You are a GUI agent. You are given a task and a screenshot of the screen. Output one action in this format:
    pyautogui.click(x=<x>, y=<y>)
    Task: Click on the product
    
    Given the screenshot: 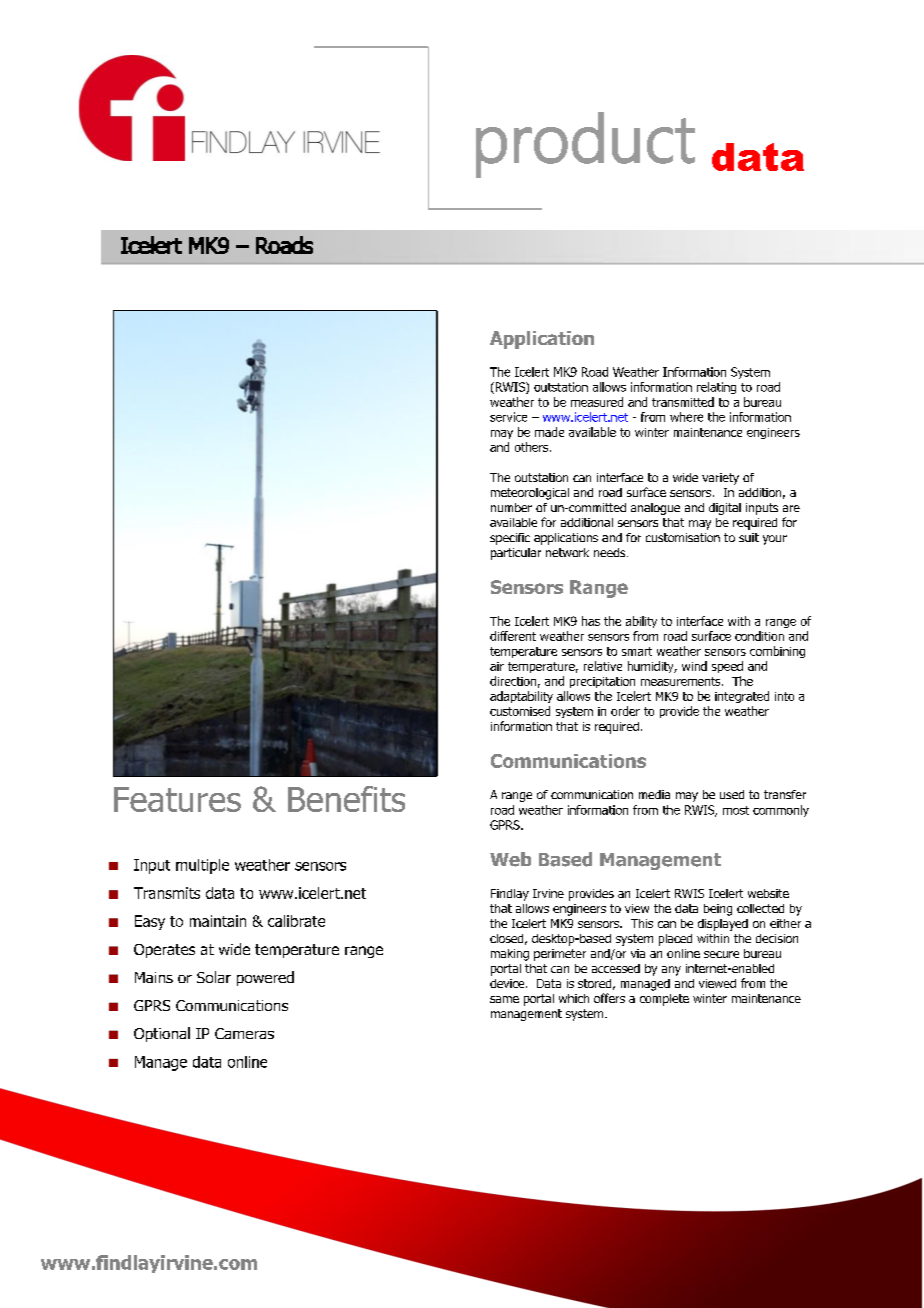 What is the action you would take?
    pyautogui.click(x=585, y=145)
